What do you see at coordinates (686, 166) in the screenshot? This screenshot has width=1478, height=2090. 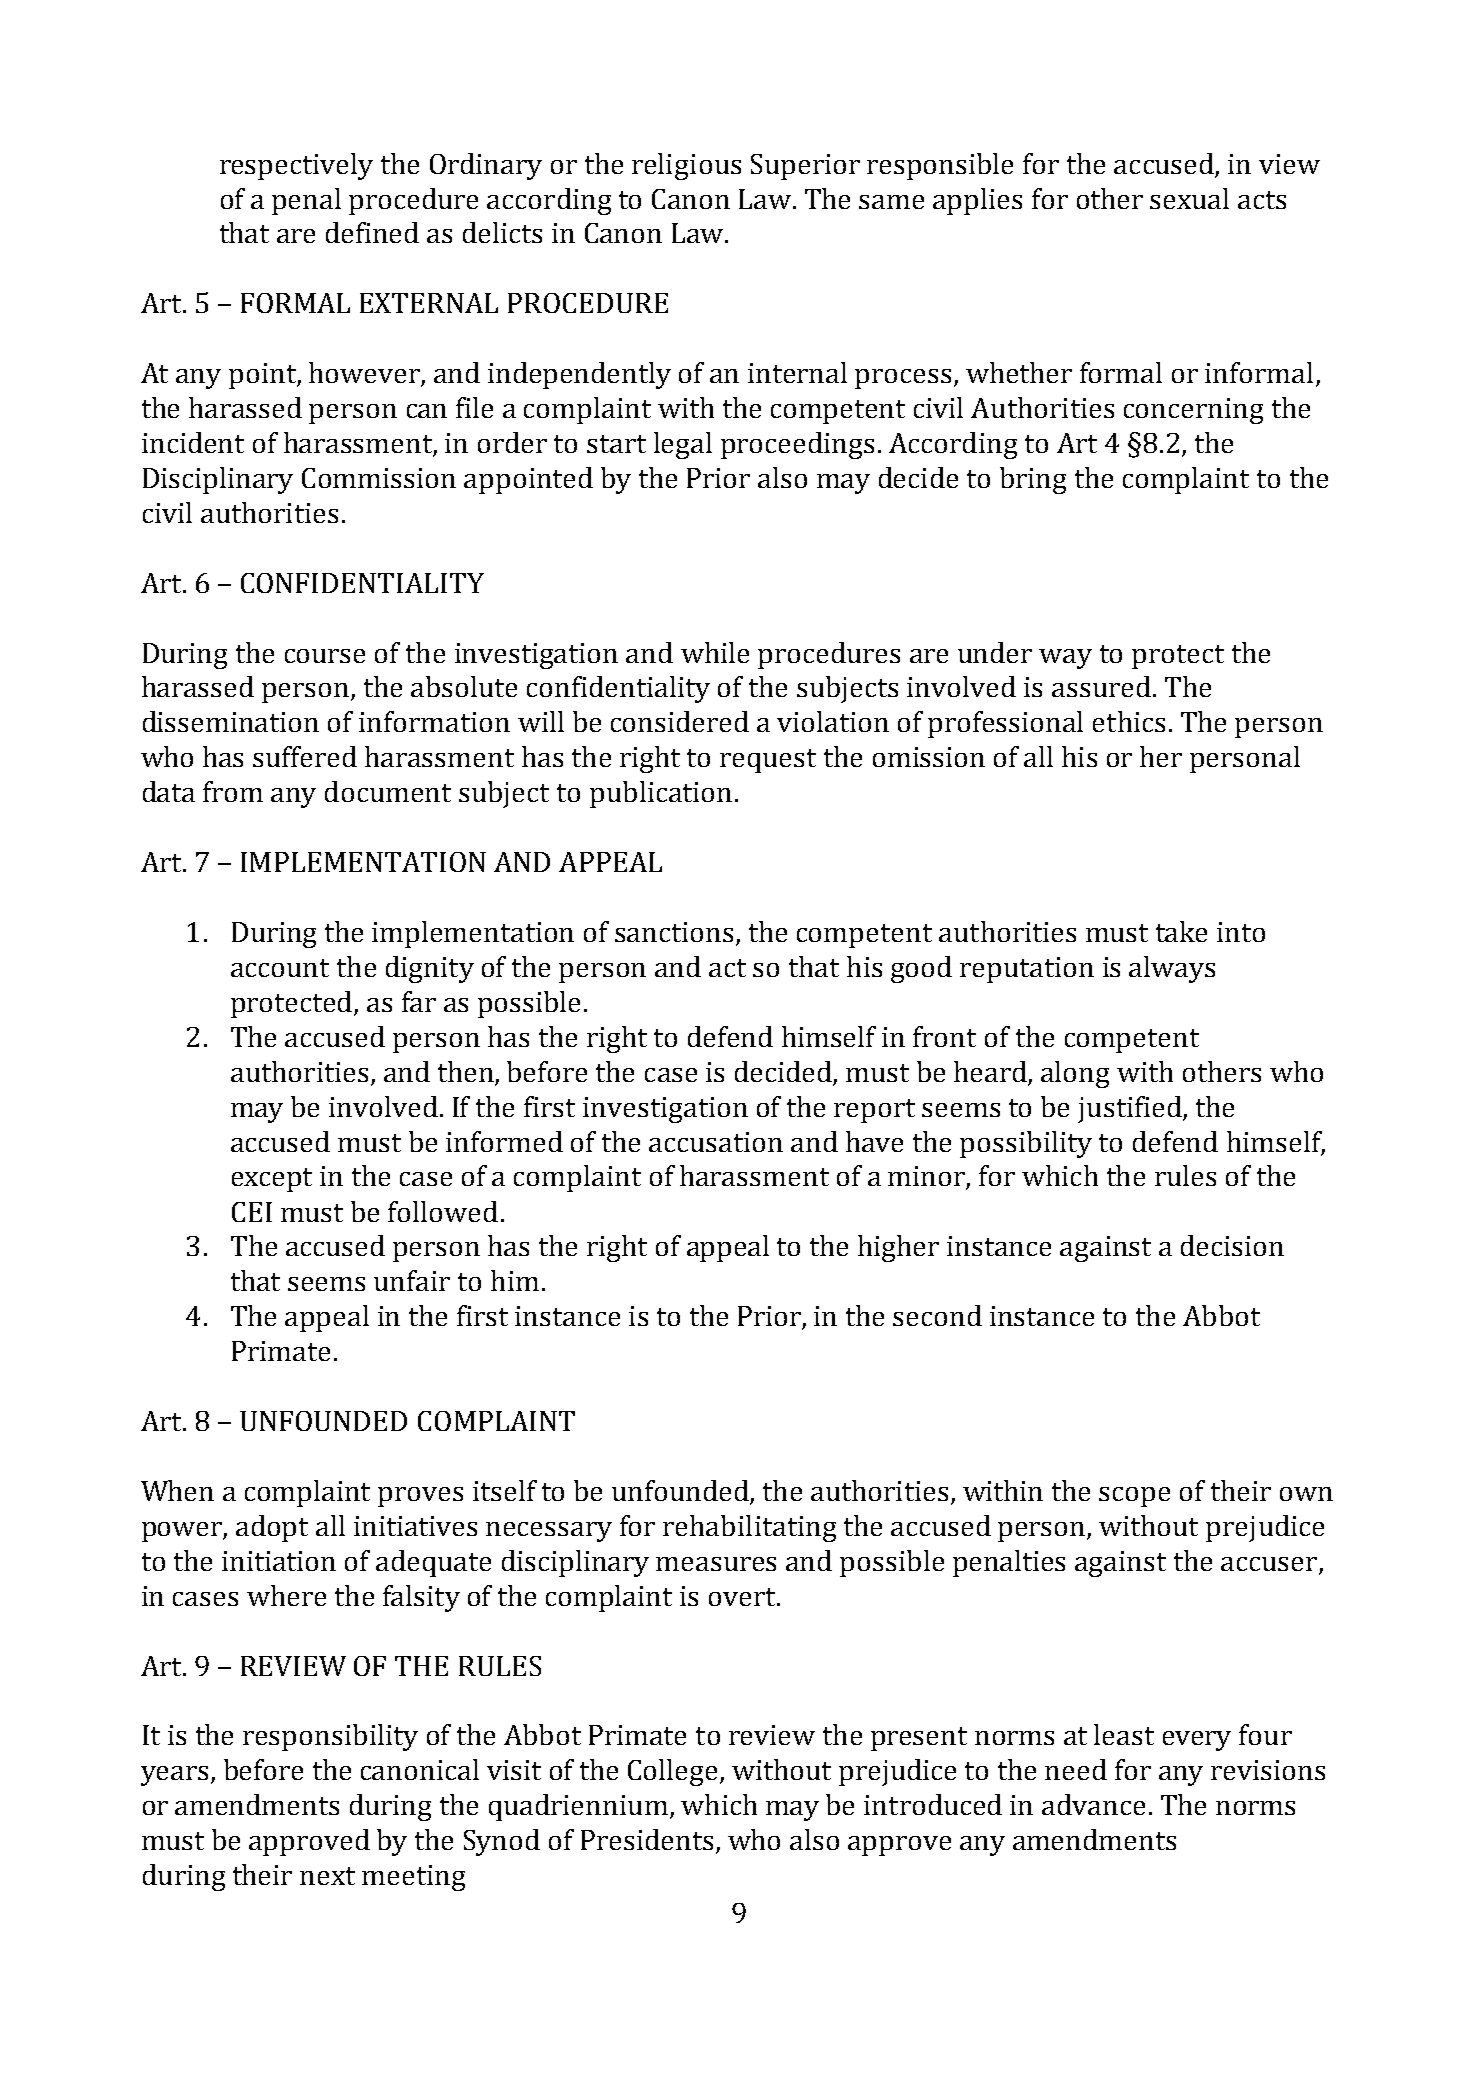 I see `religious` at bounding box center [686, 166].
